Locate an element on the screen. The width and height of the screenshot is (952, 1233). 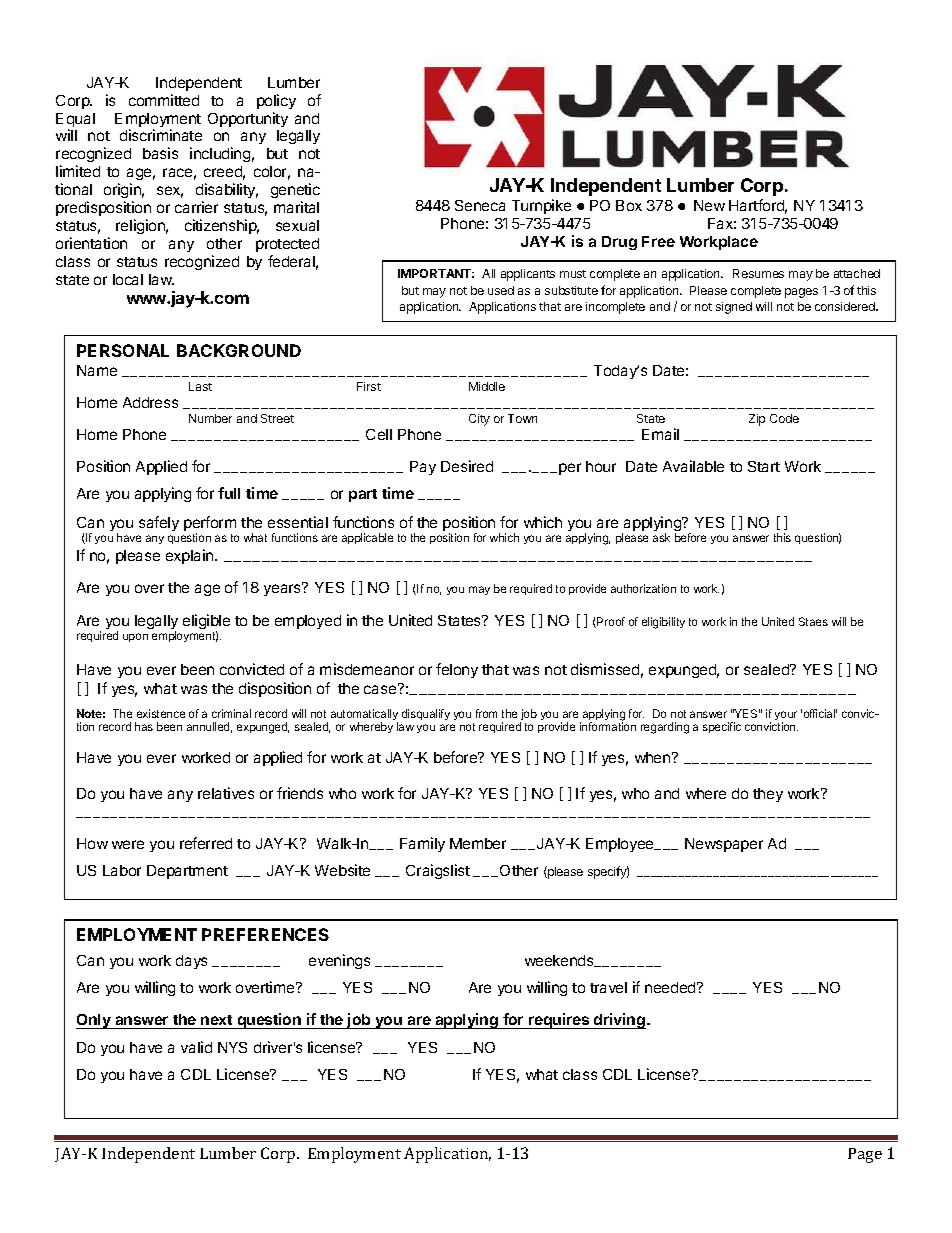
discriminate is located at coordinates (161, 135).
